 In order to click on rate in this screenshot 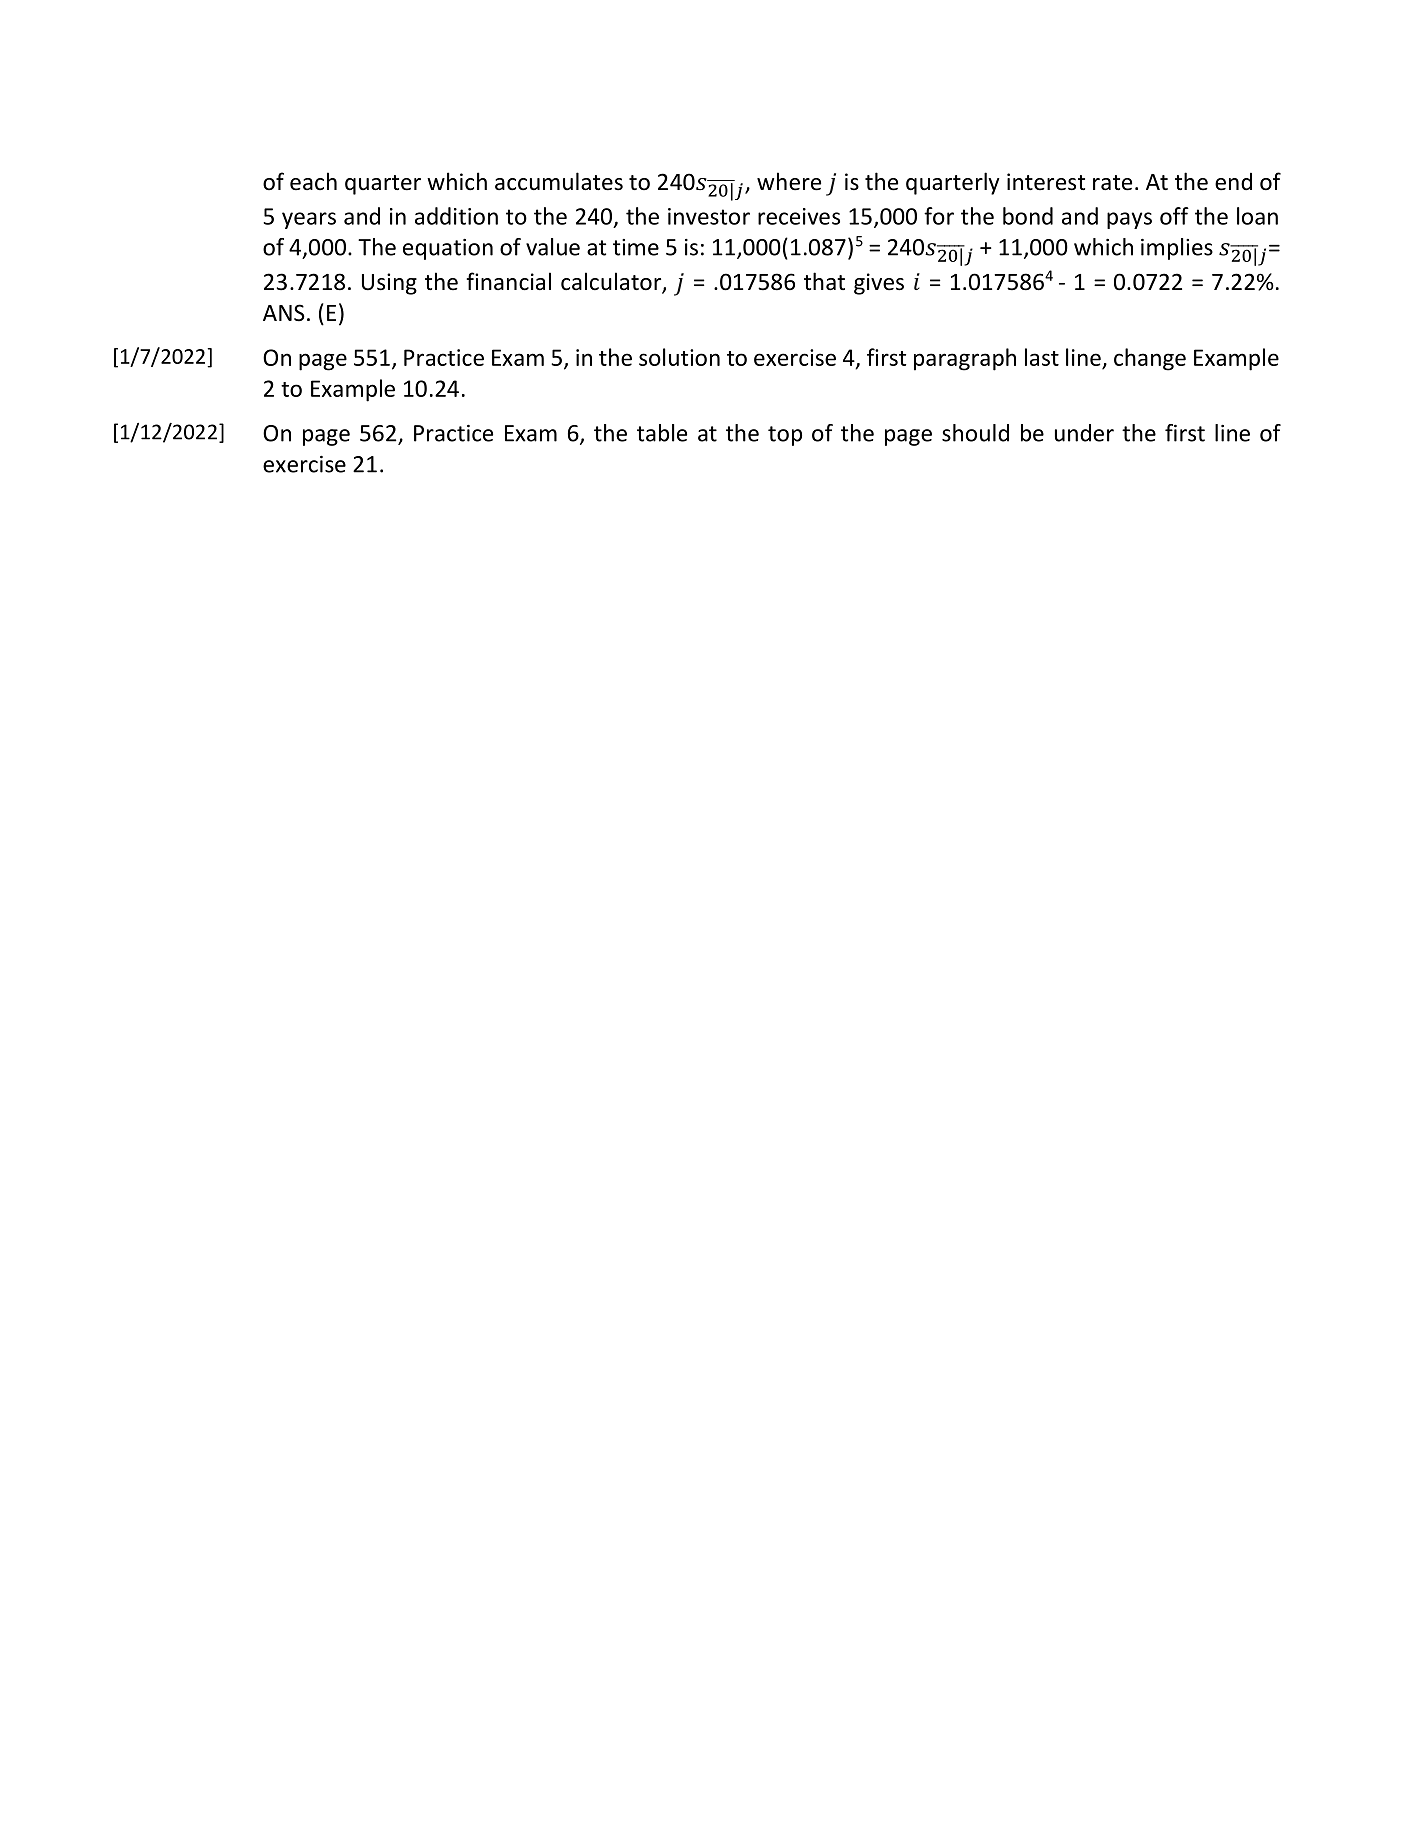, I will do `click(1112, 183)`.
